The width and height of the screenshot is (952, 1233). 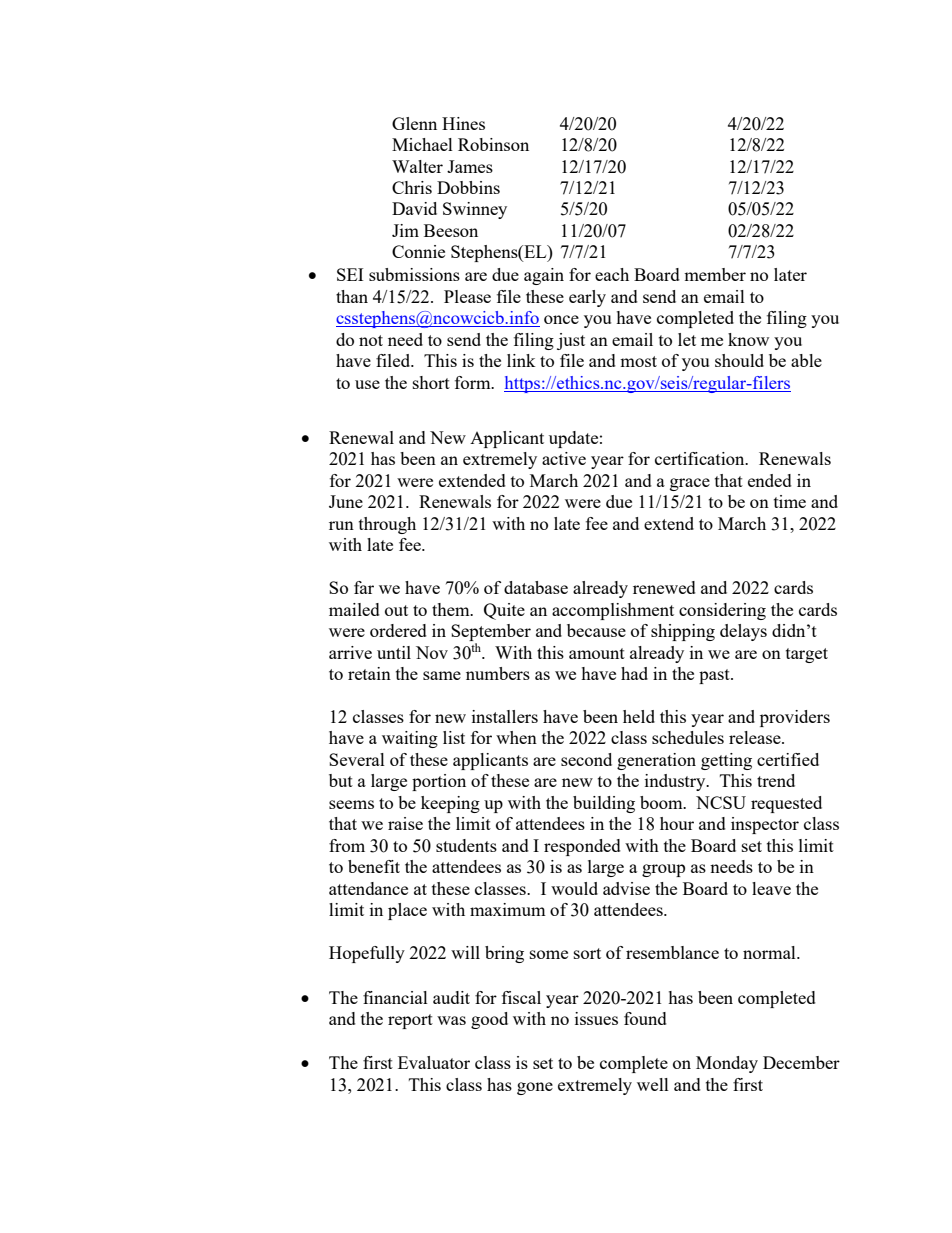 I want to click on member, so click(x=715, y=274).
